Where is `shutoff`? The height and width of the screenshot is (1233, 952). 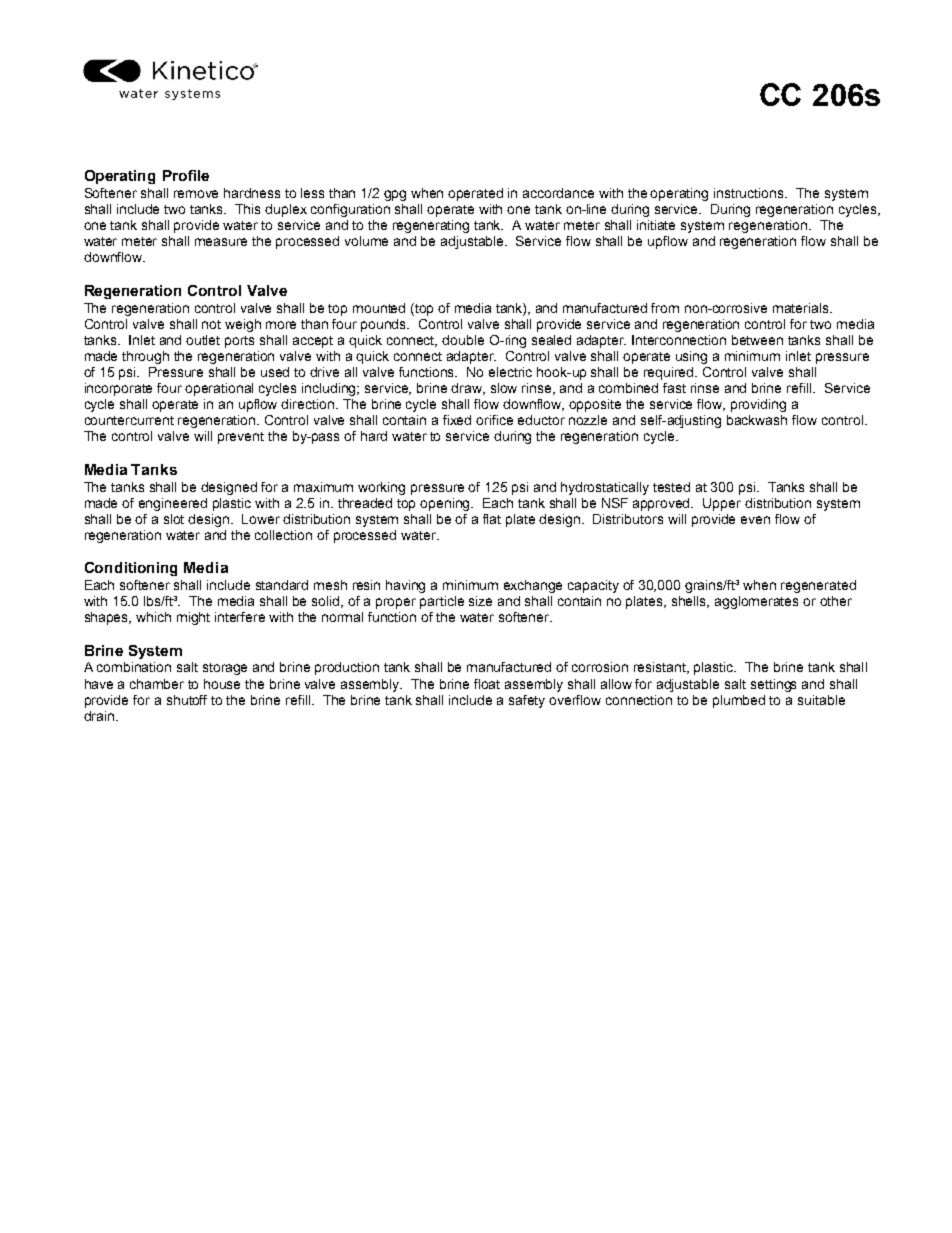
shutoff is located at coordinates (187, 700).
